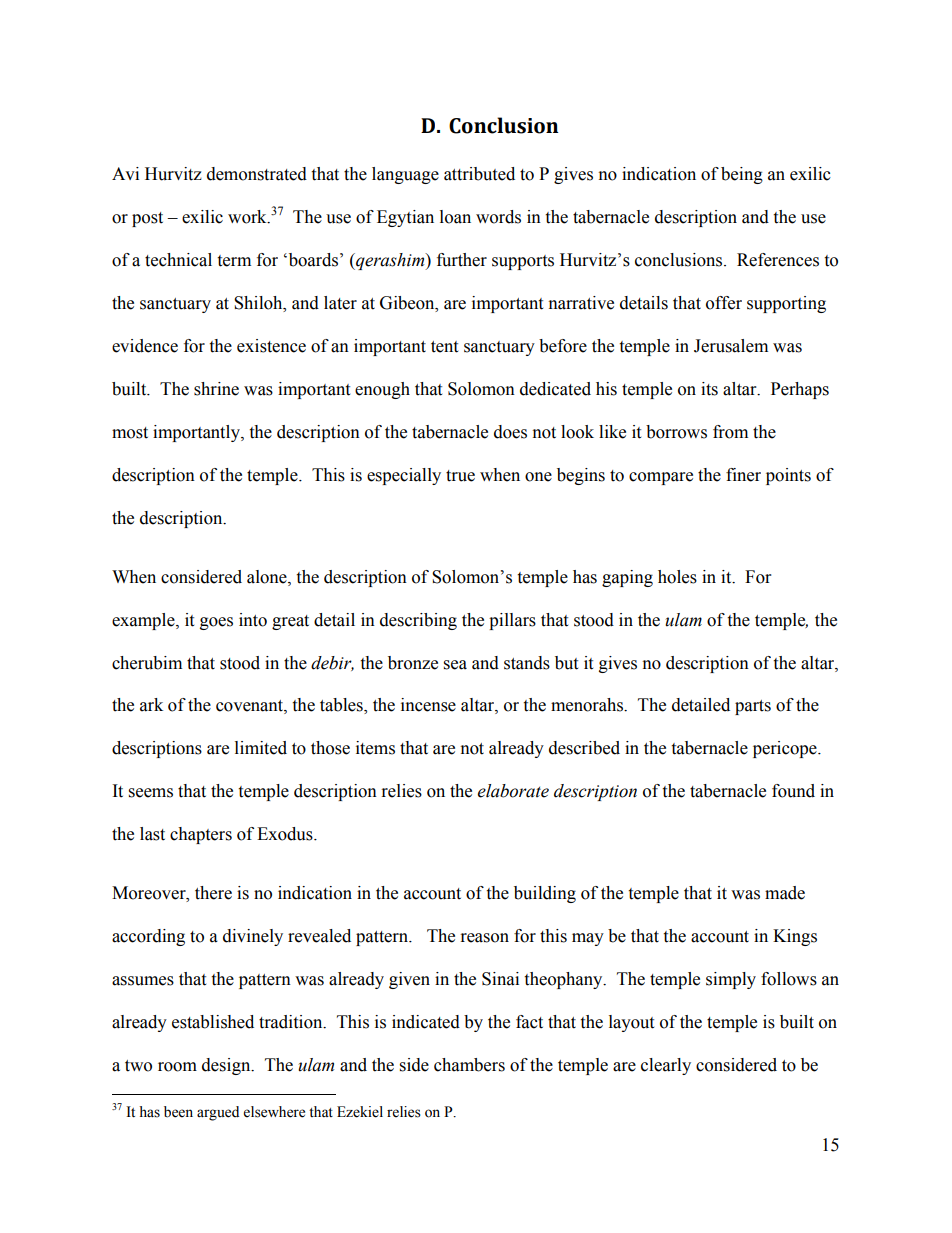  I want to click on being, so click(742, 175).
